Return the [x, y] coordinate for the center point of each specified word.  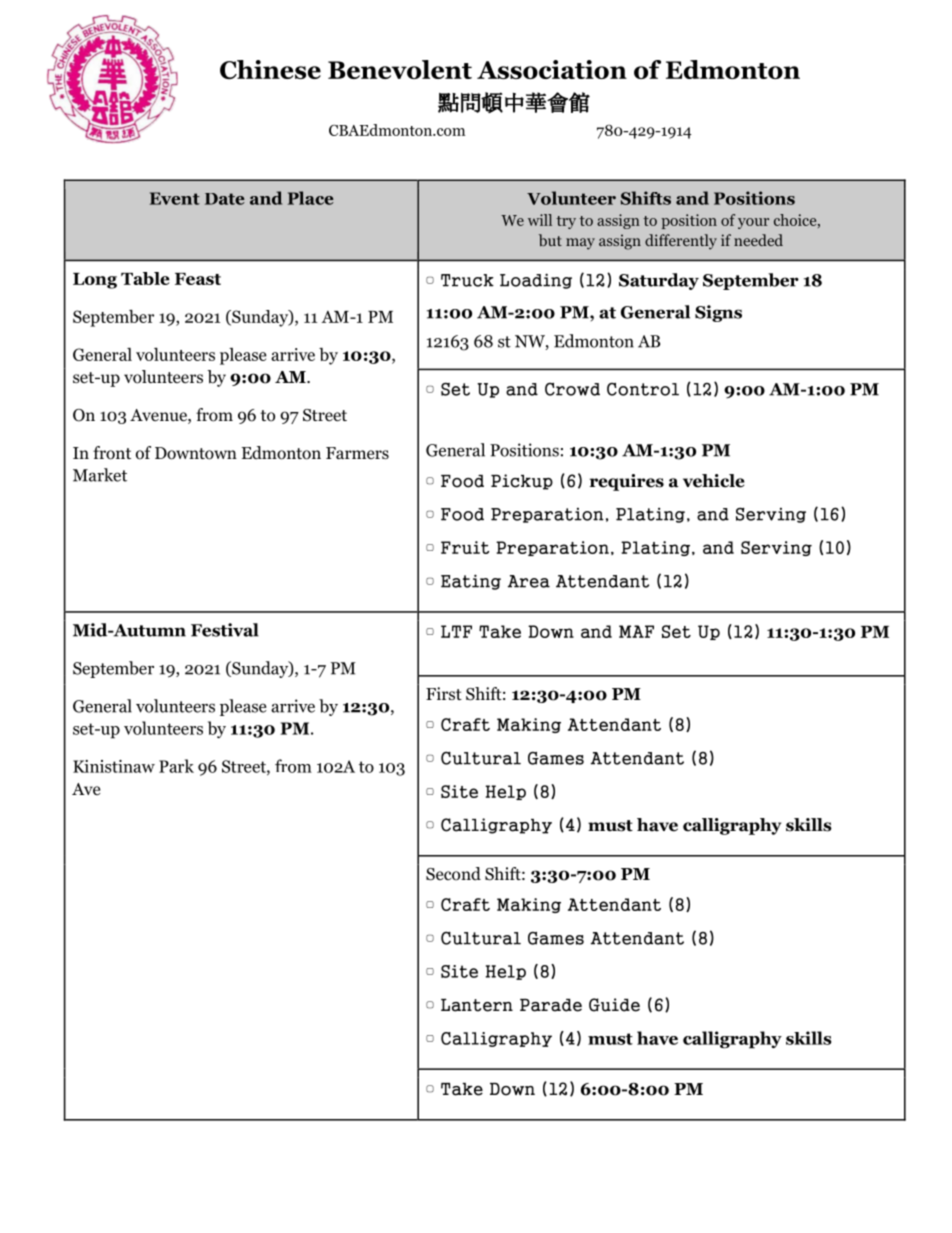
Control [643, 389]
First [444, 693]
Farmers [357, 453]
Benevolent [400, 69]
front [112, 453]
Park [176, 766]
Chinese [270, 70]
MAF [636, 631]
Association [552, 69]
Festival [225, 630]
